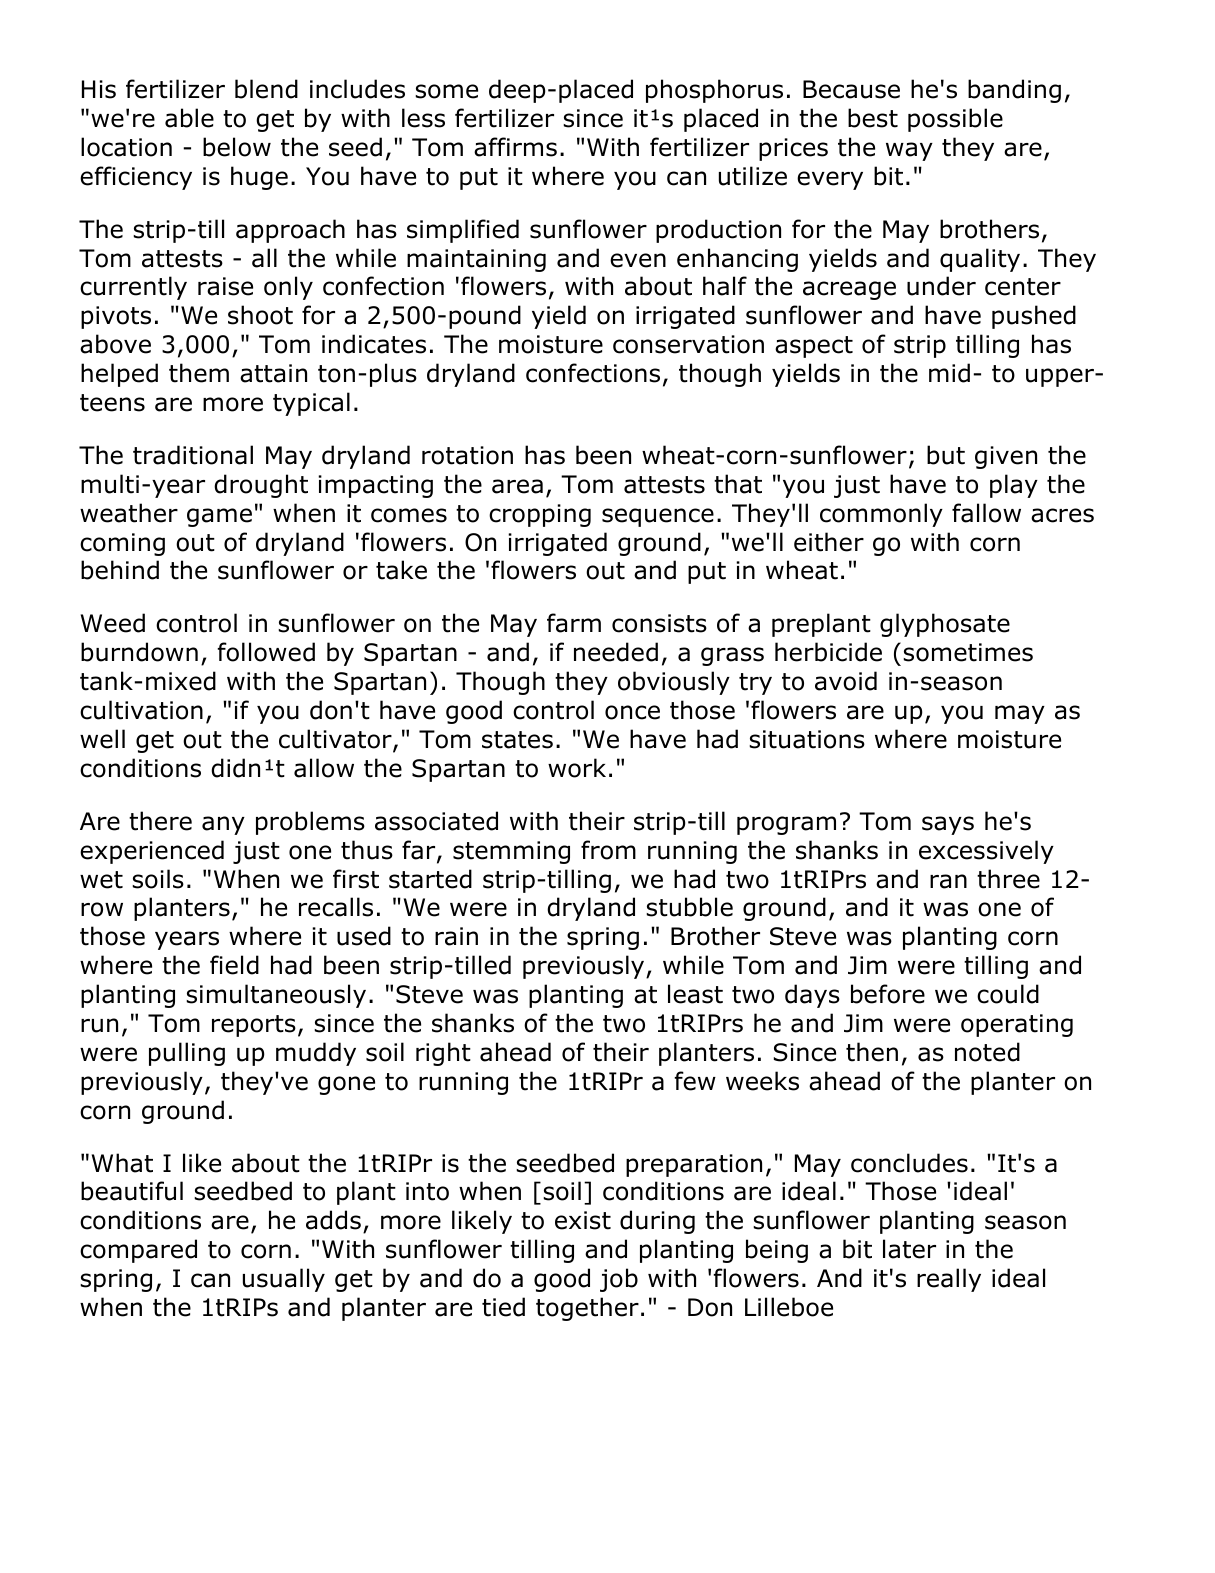 The height and width of the image is (1573, 1215). I want to click on really, so click(949, 1280).
